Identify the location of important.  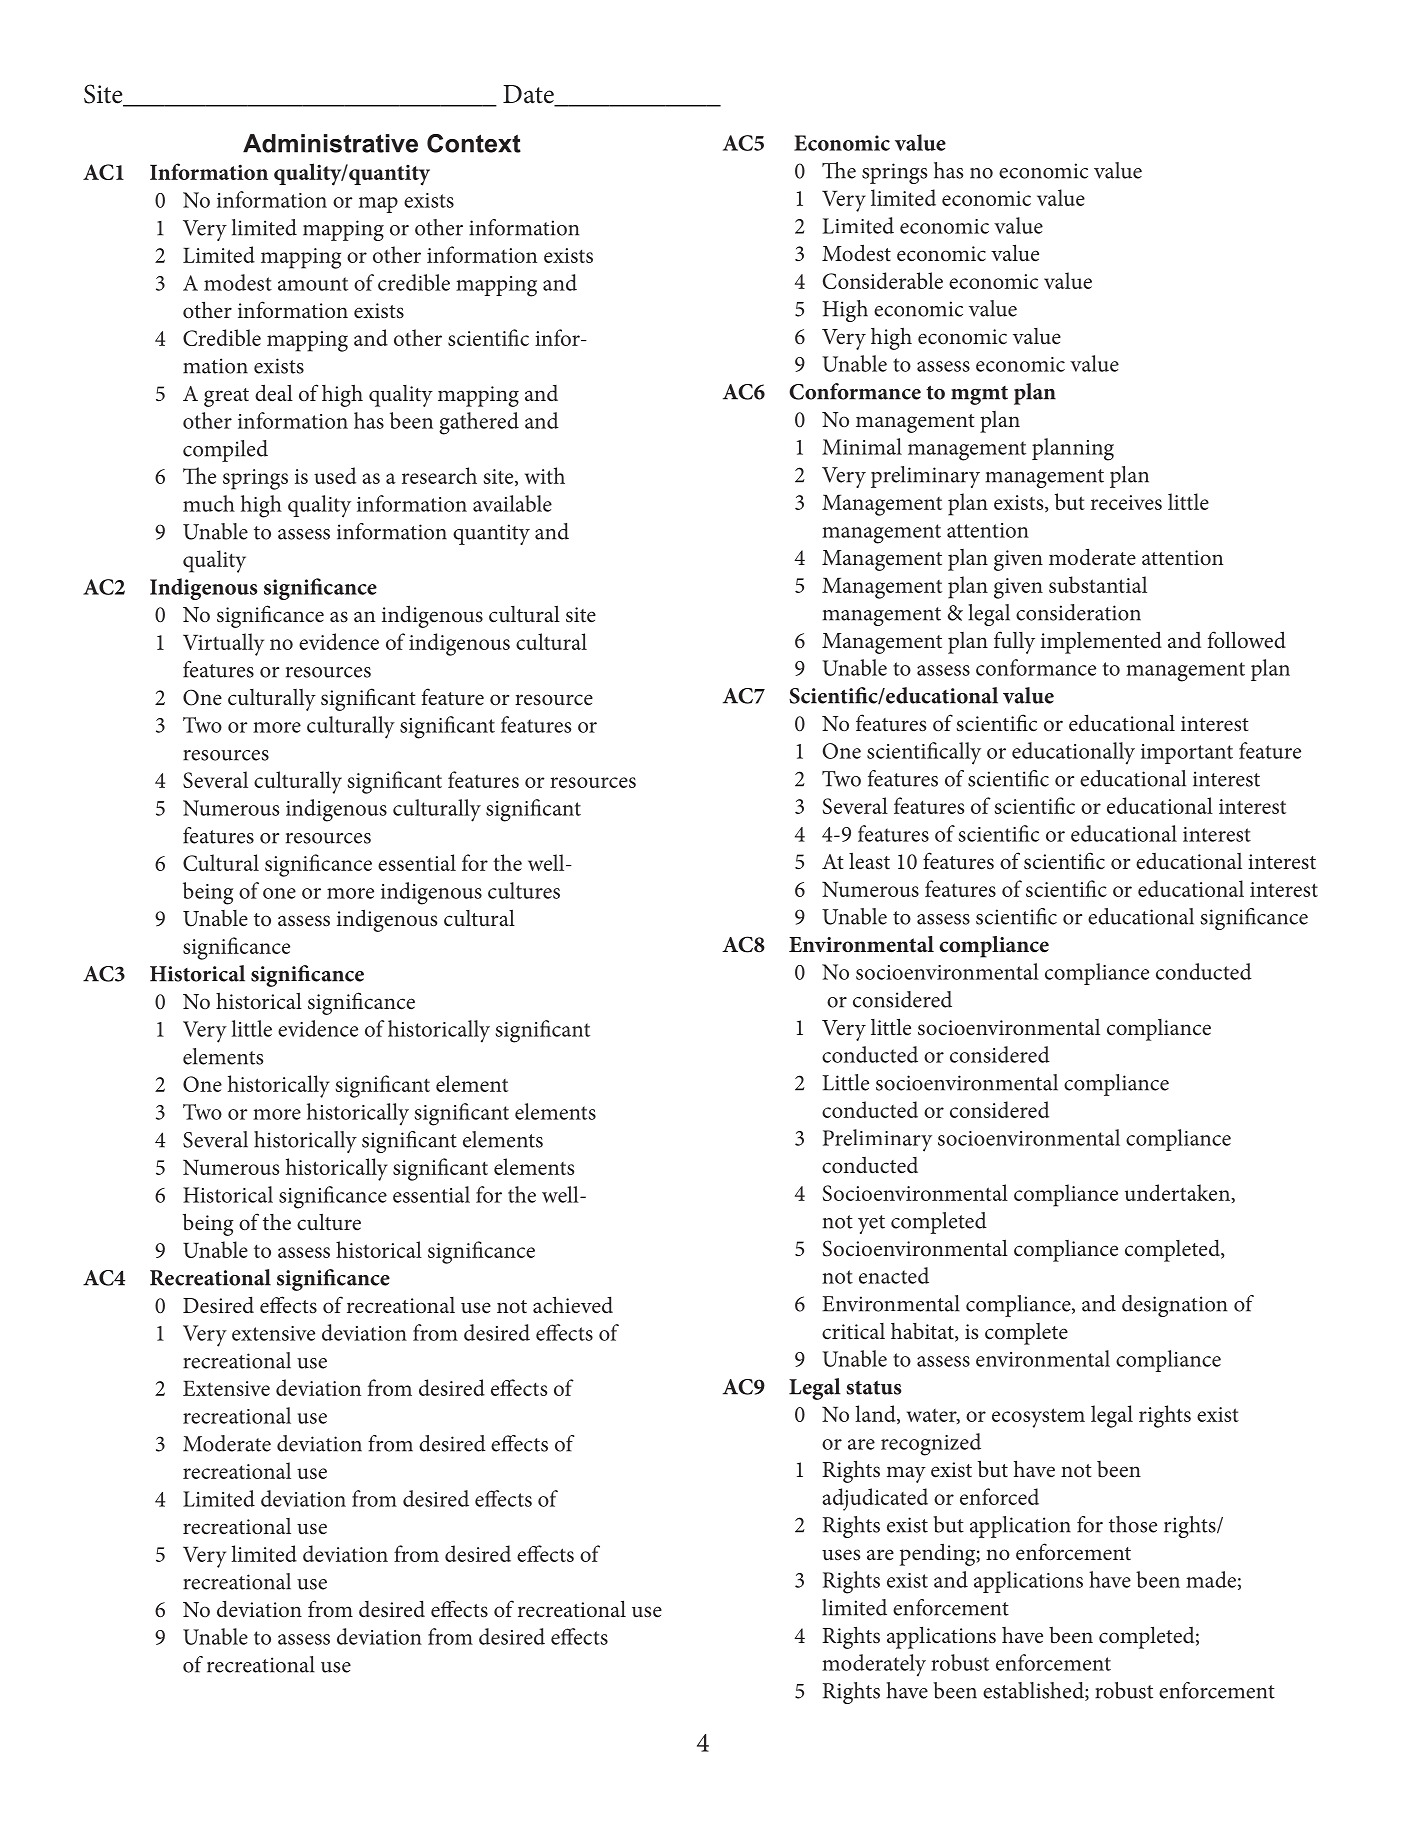
(1187, 754).
